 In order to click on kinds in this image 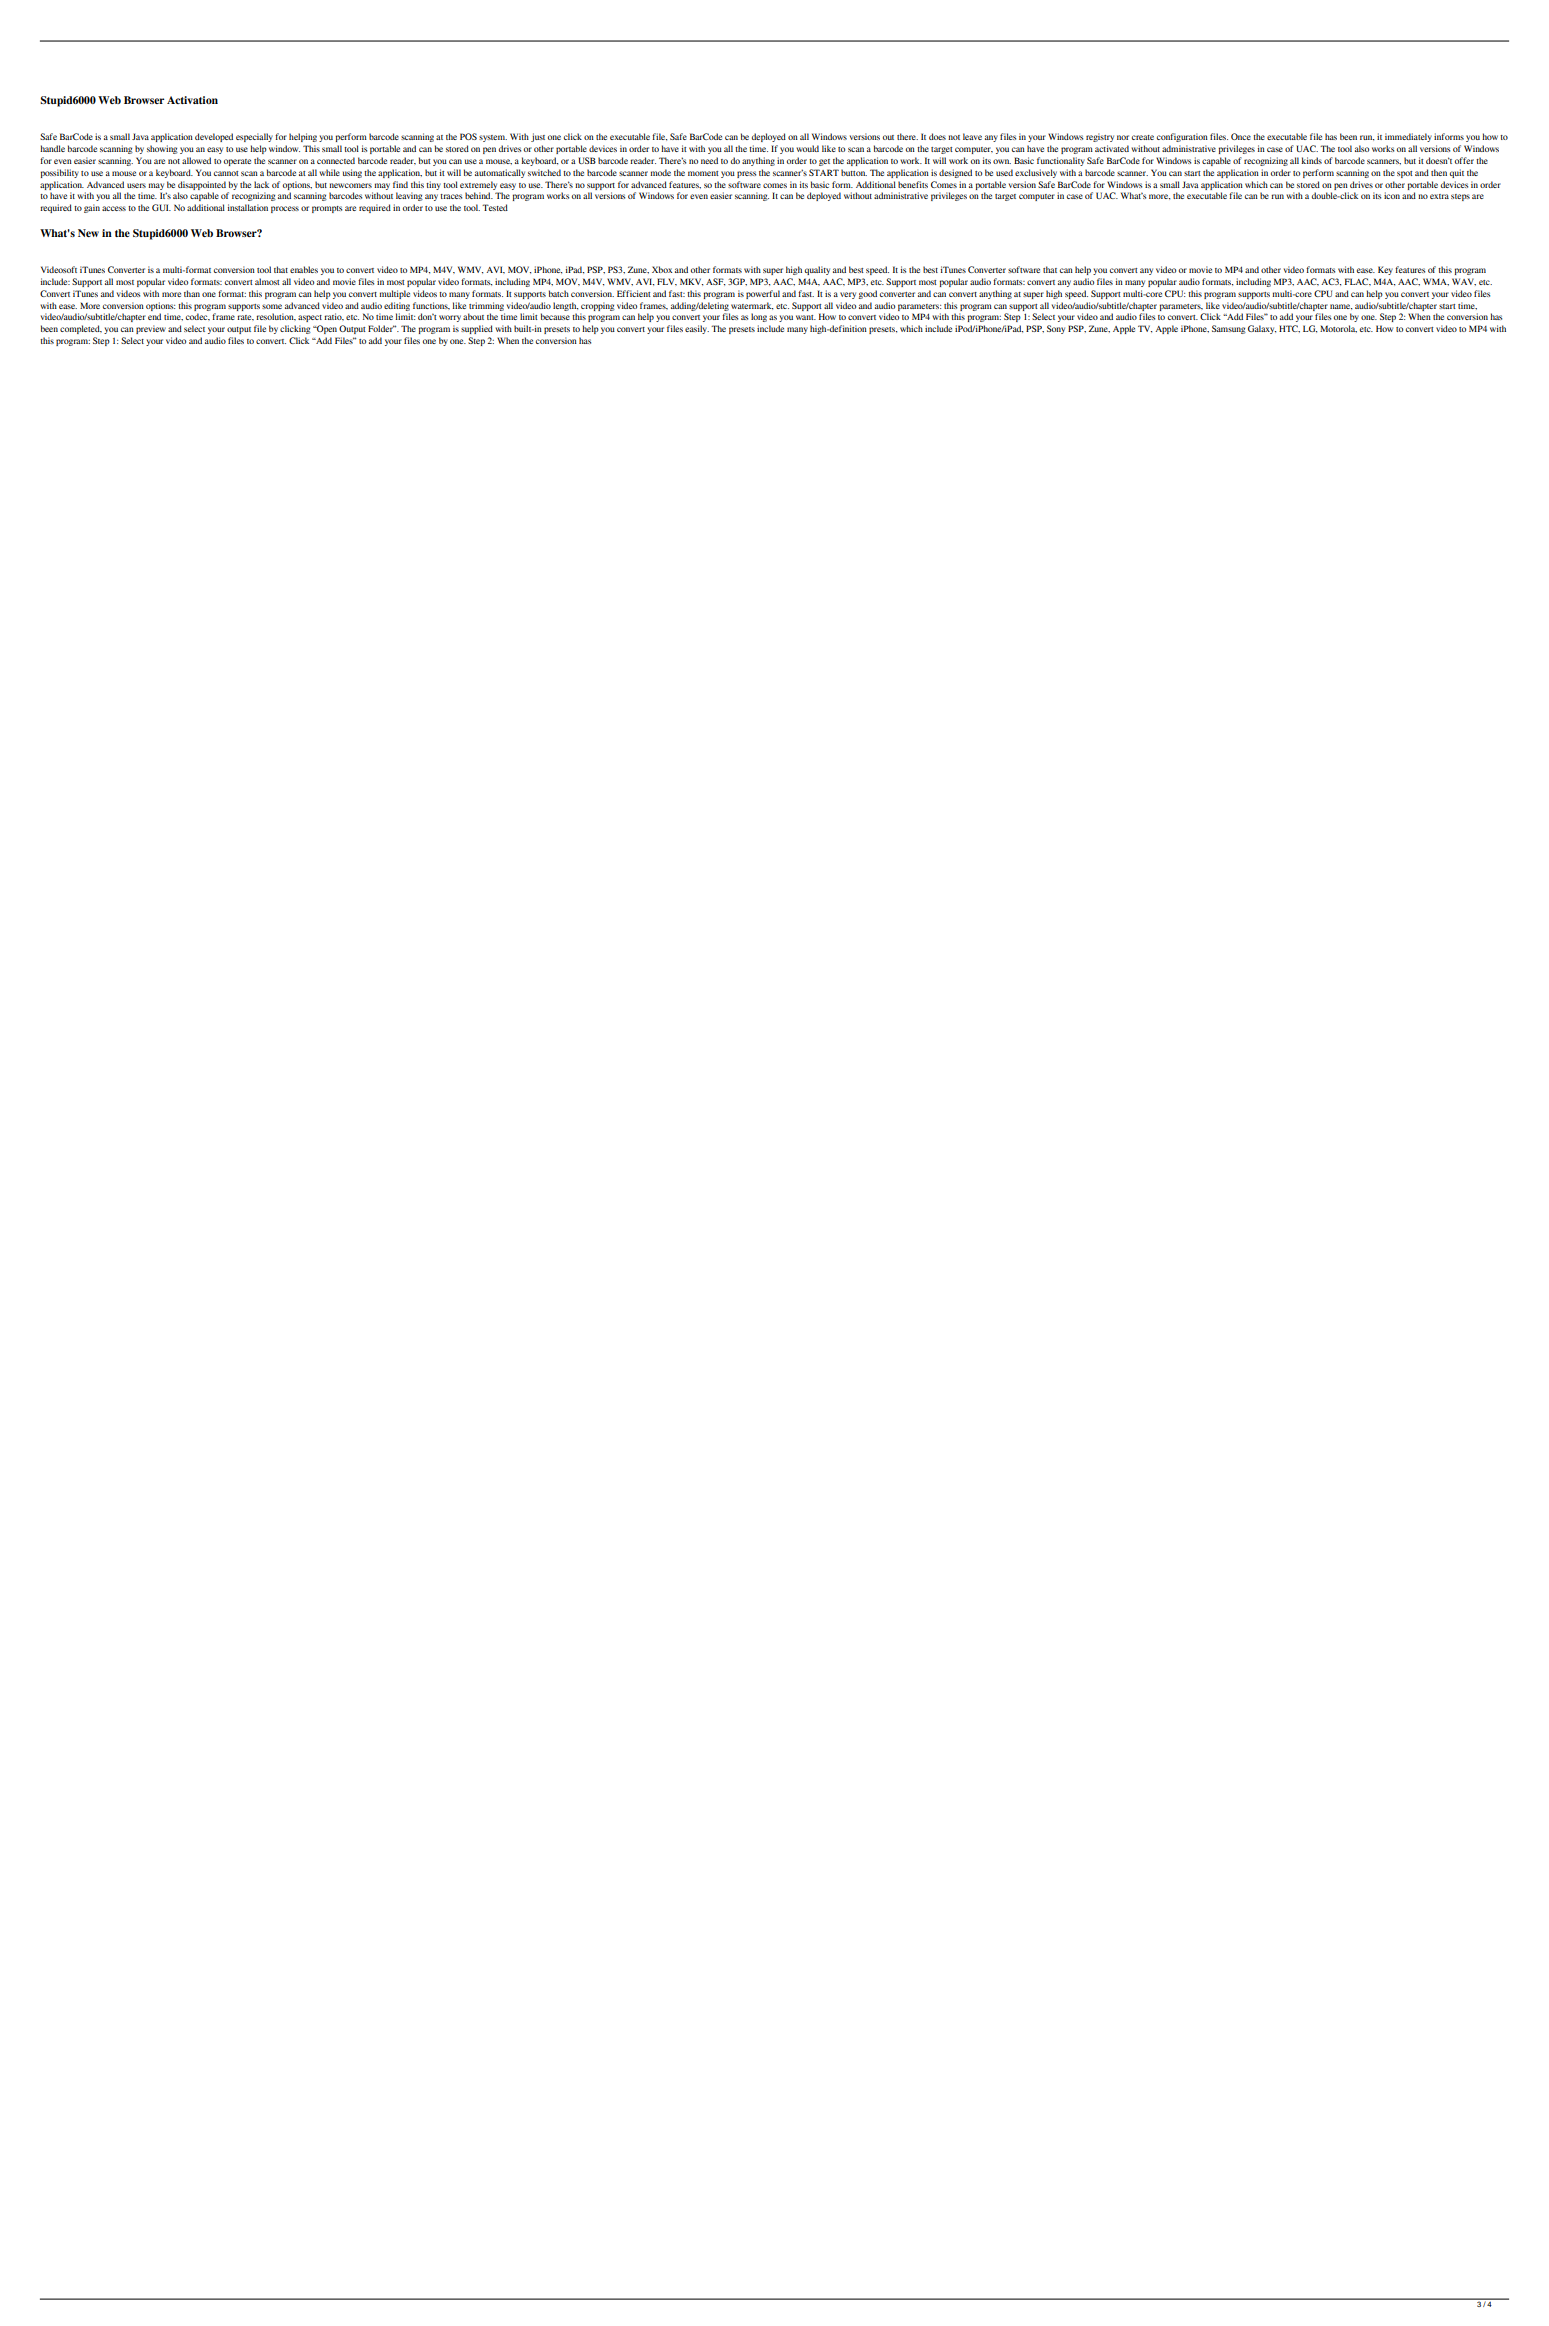, I will do `click(1311, 160)`.
